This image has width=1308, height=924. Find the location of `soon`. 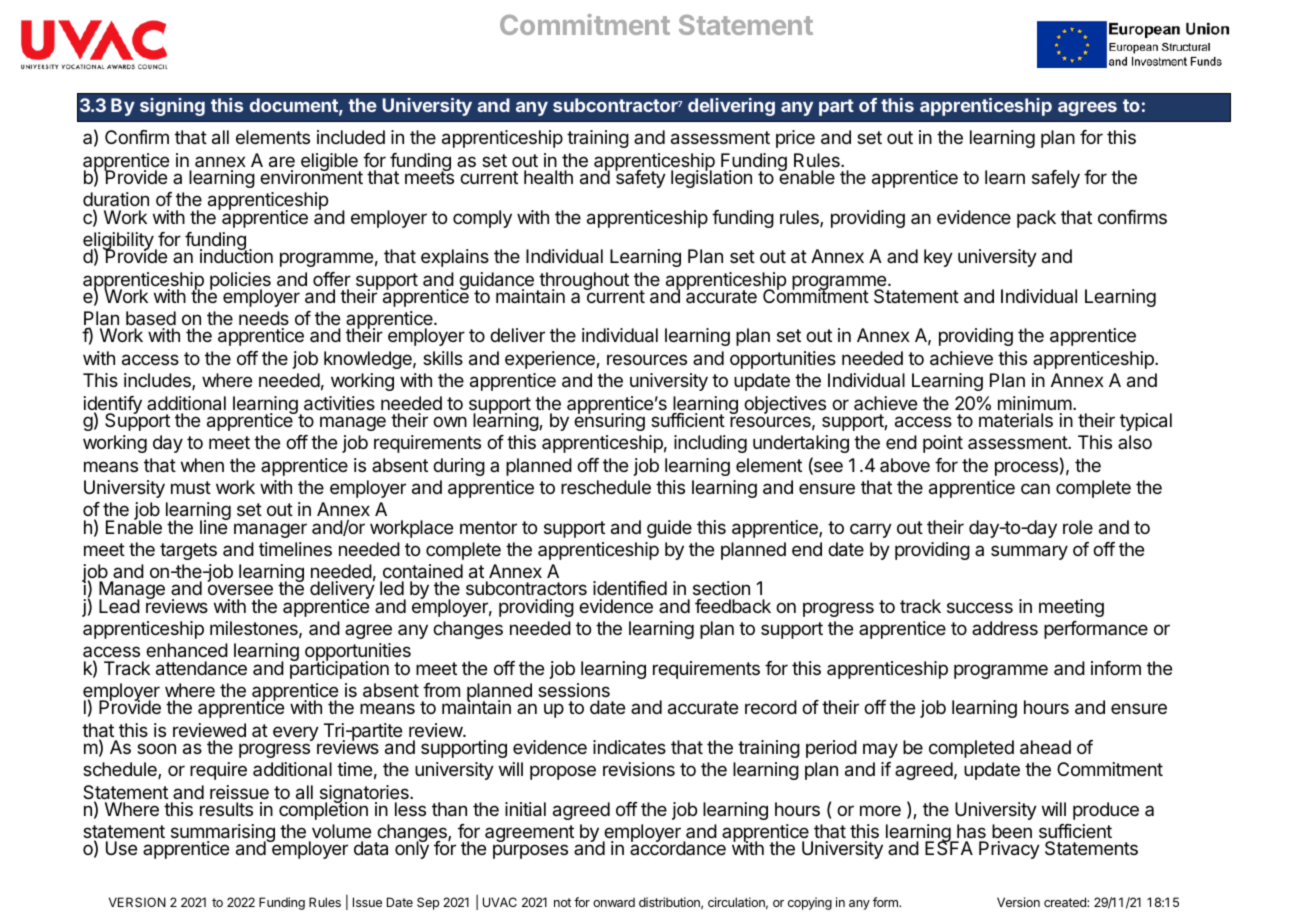

soon is located at coordinates (156, 748).
